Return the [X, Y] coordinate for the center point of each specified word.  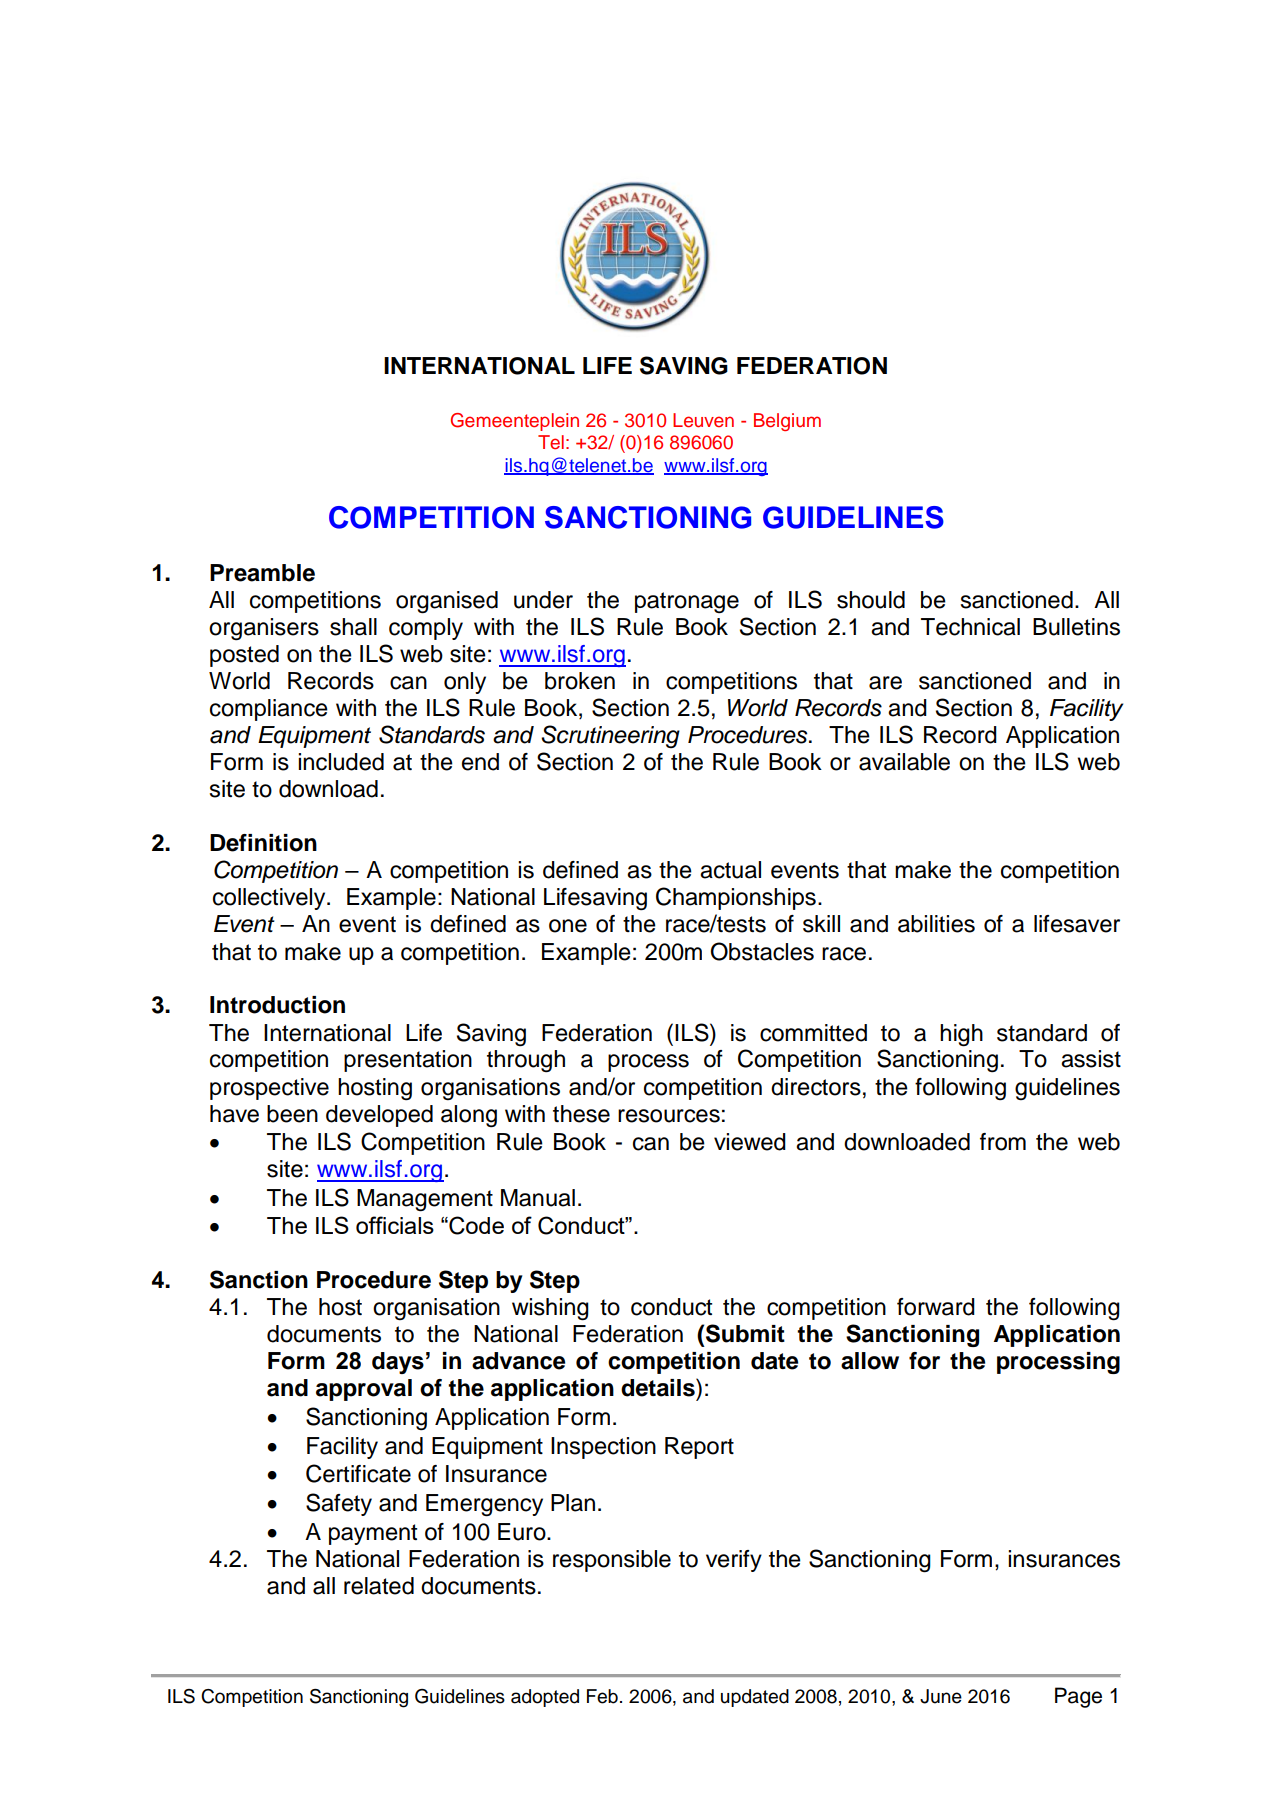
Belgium [787, 422]
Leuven [703, 420]
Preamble [262, 573]
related [379, 1586]
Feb [602, 1696]
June [941, 1696]
